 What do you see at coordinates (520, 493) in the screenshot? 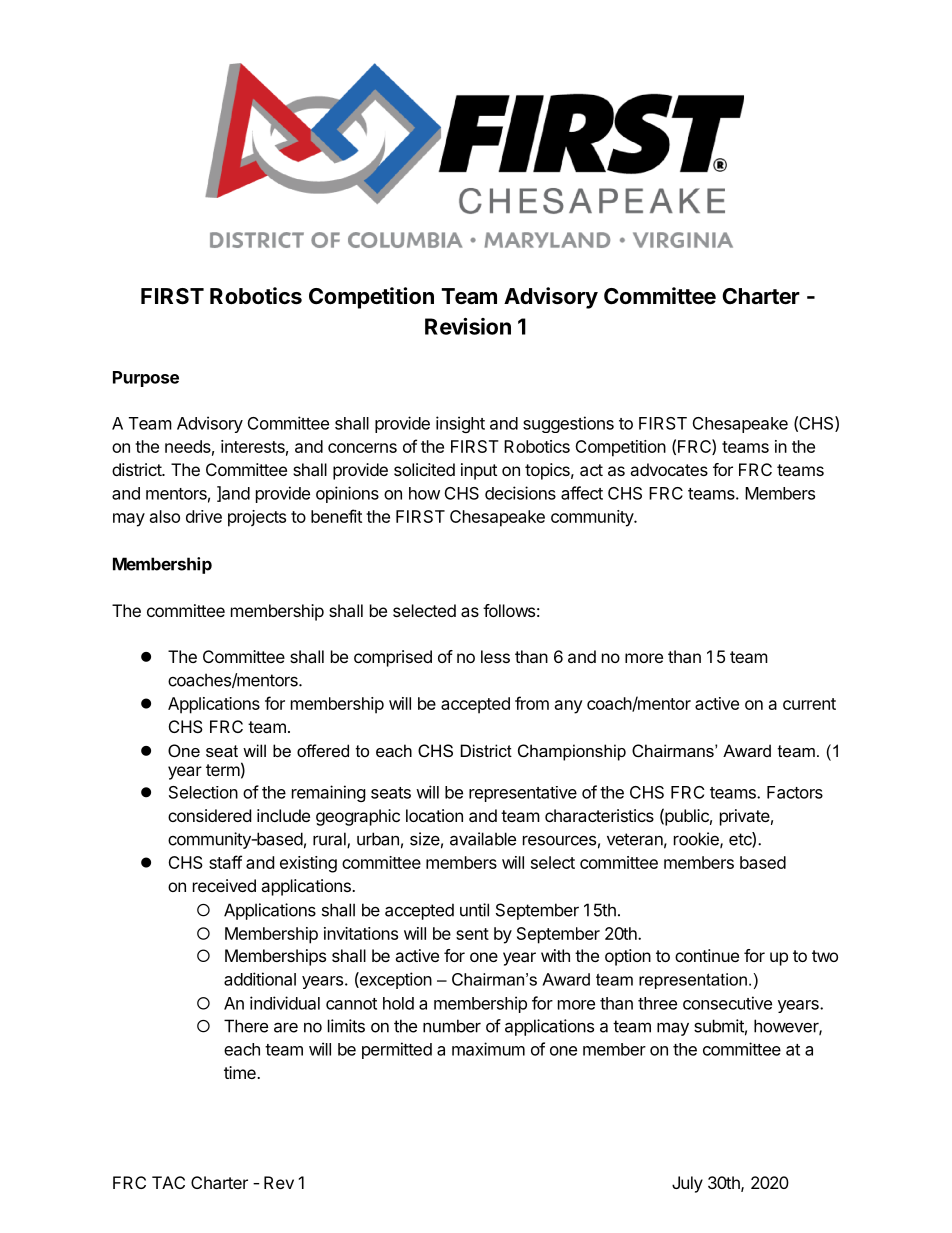
I see `decisions` at bounding box center [520, 493].
